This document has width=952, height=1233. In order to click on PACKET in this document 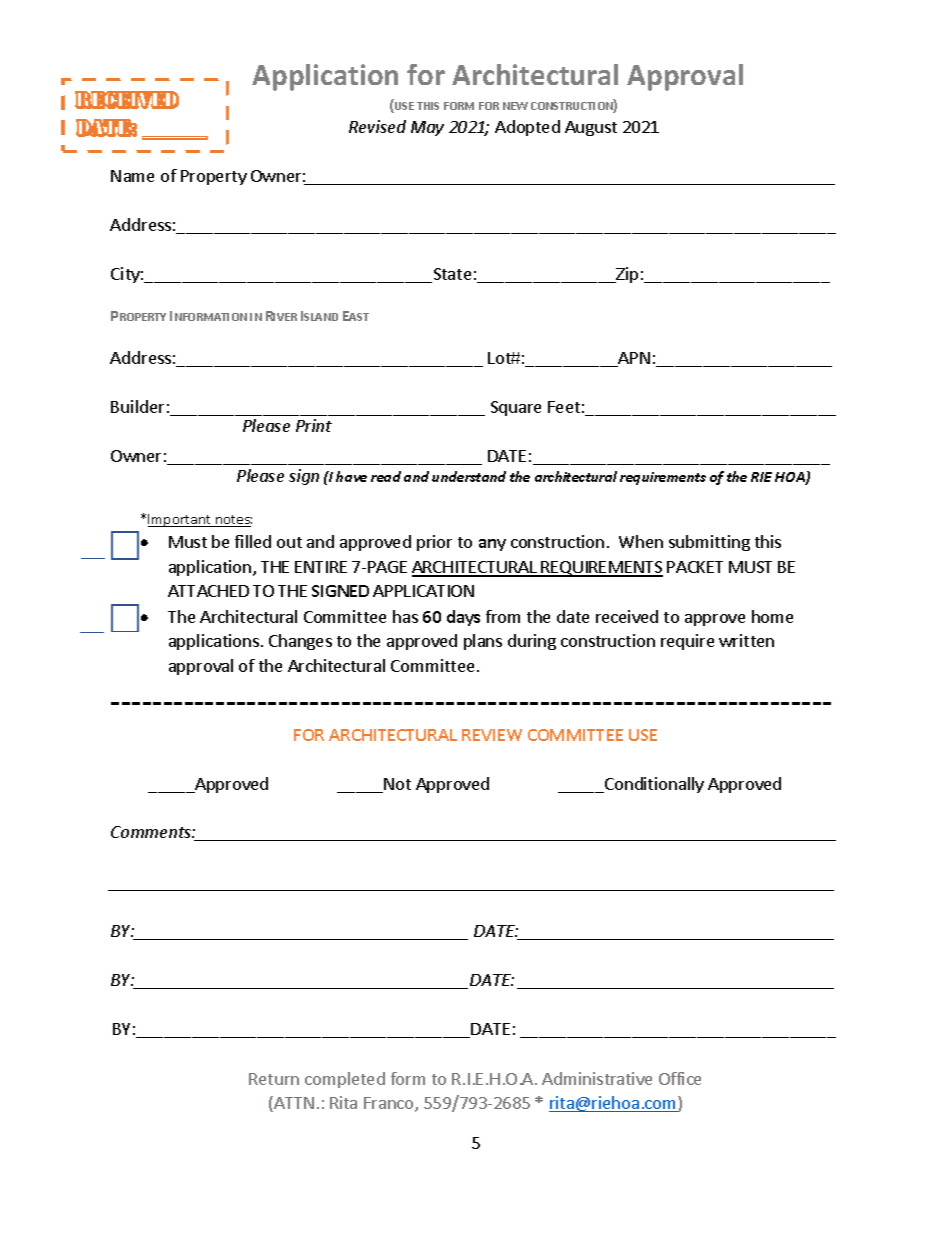, I will do `click(695, 567)`.
